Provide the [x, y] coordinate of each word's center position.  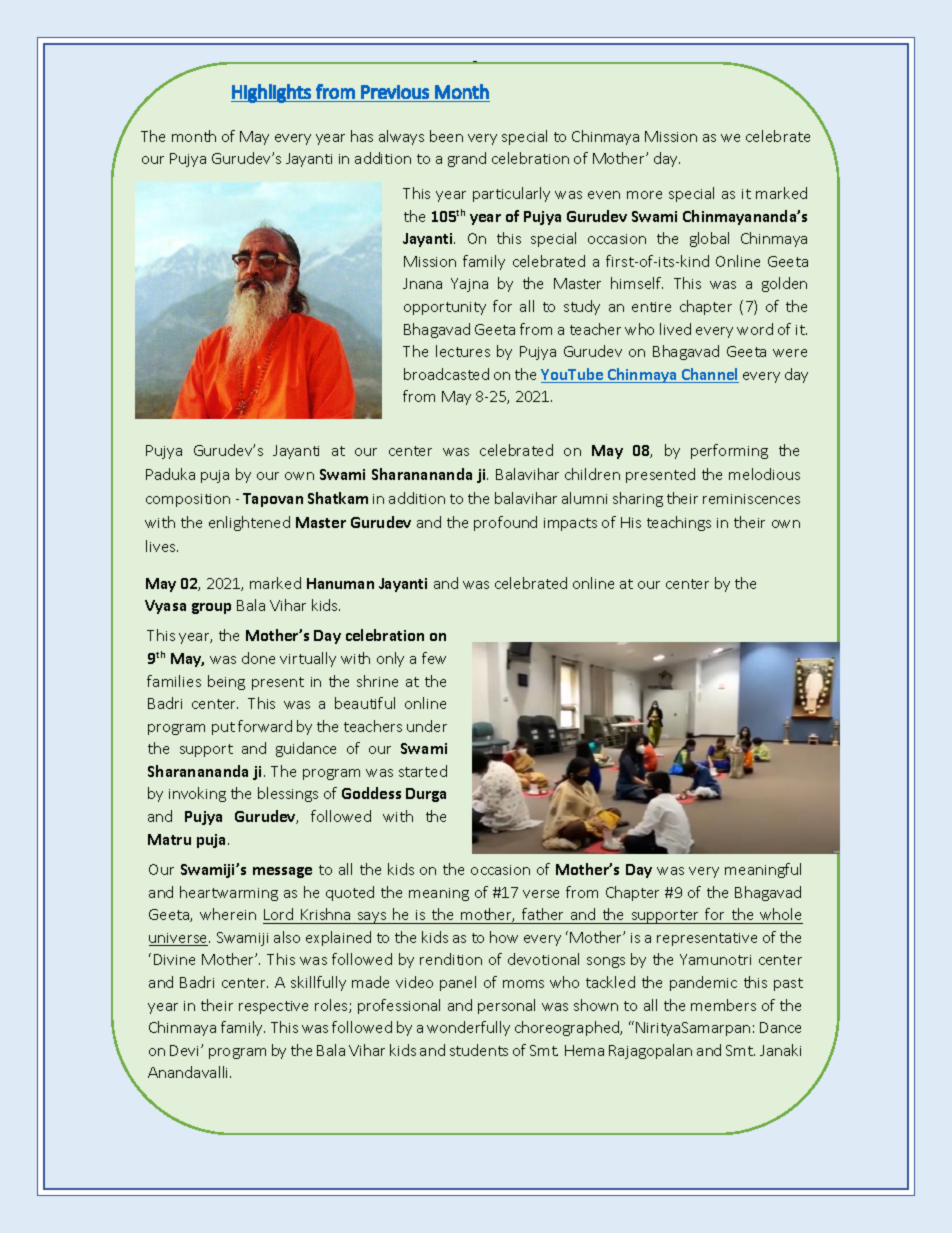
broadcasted [446, 374]
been [446, 136]
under [427, 726]
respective [273, 1007]
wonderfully [468, 1028]
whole [780, 914]
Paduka [170, 474]
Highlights [272, 93]
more [644, 195]
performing [729, 451]
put [223, 728]
